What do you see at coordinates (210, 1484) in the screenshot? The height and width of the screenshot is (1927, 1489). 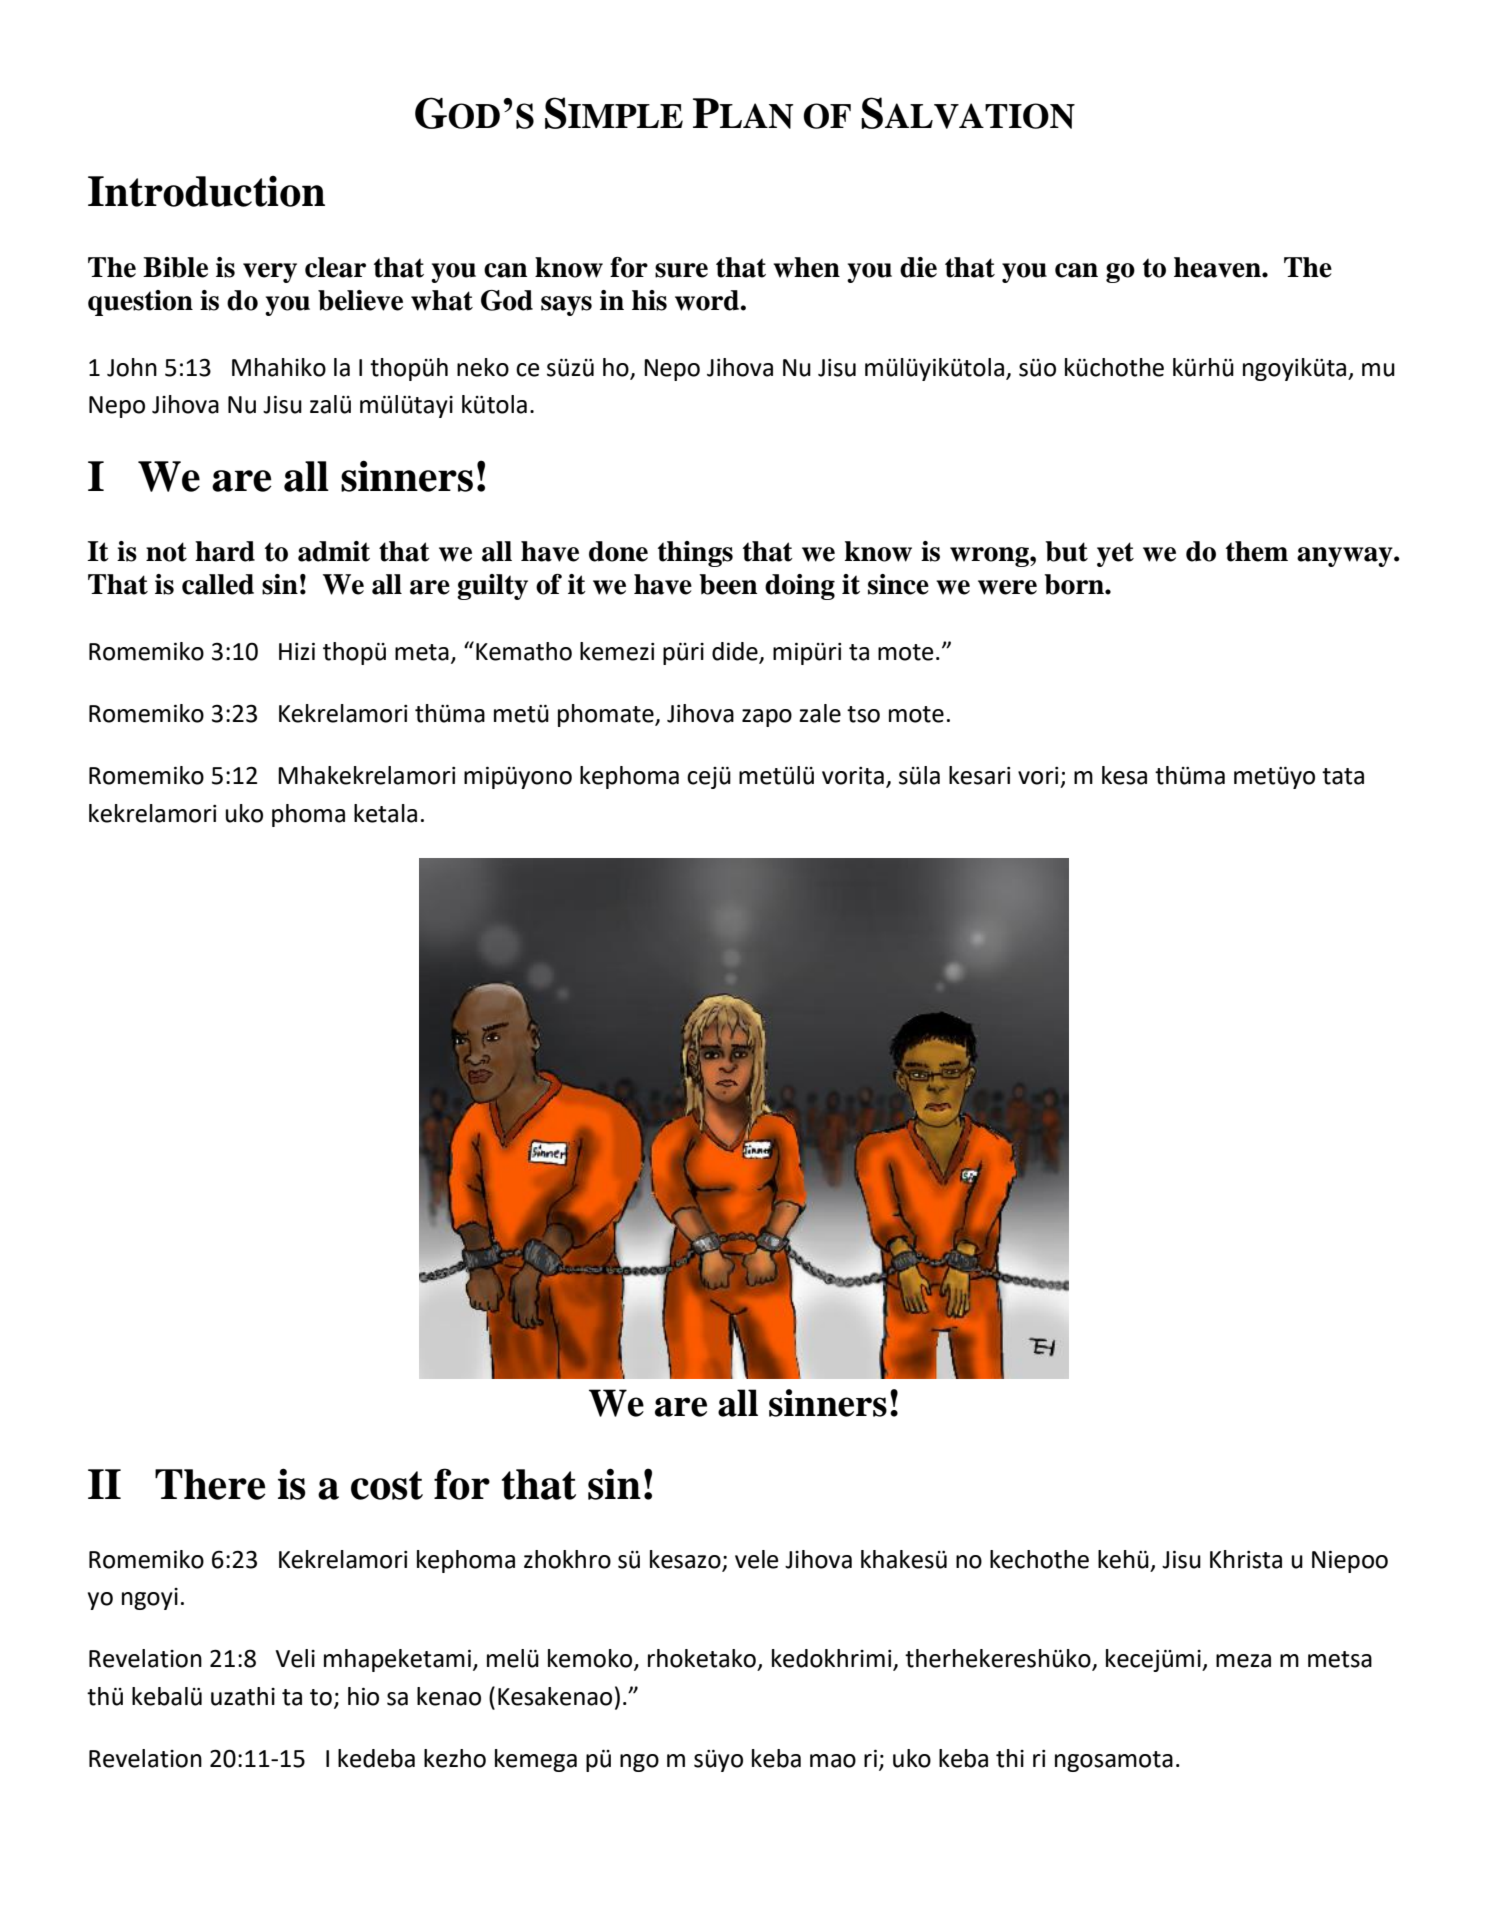 I see `There` at bounding box center [210, 1484].
